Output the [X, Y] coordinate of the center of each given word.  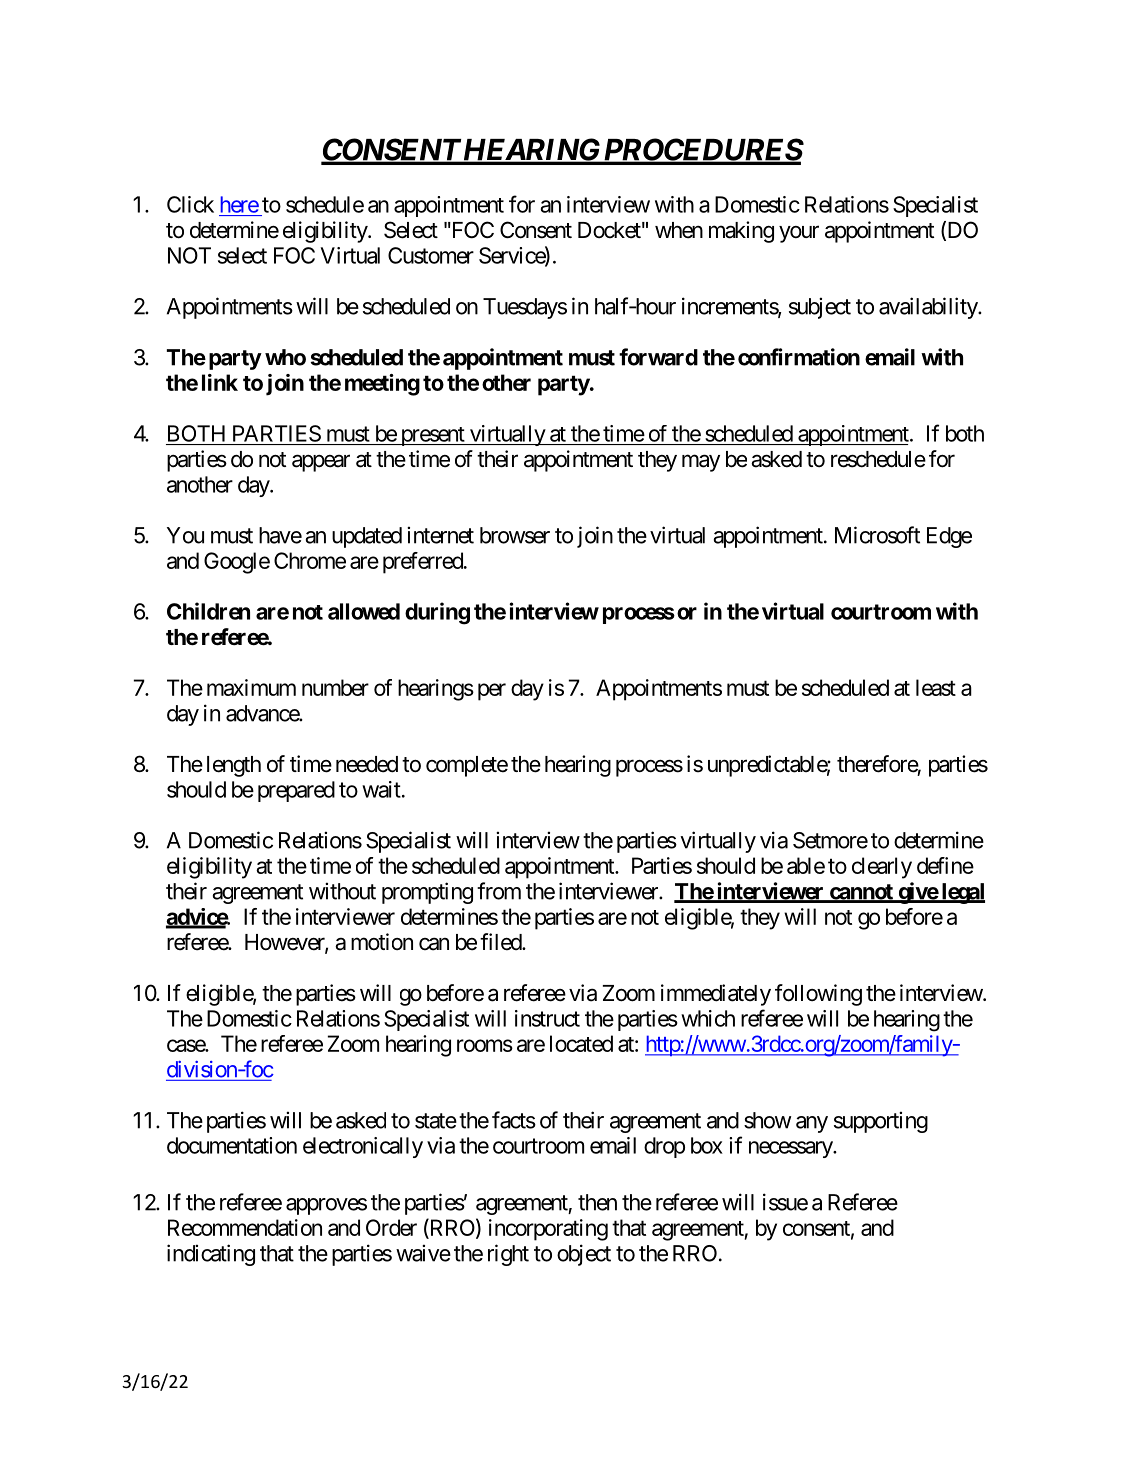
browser [515, 535]
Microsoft [877, 535]
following [818, 995]
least [936, 687]
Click [190, 204]
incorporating [548, 1230]
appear [321, 463]
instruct [547, 1018]
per [492, 692]
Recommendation [245, 1227]
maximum [251, 687]
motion [382, 941]
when [679, 230]
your [799, 234]
